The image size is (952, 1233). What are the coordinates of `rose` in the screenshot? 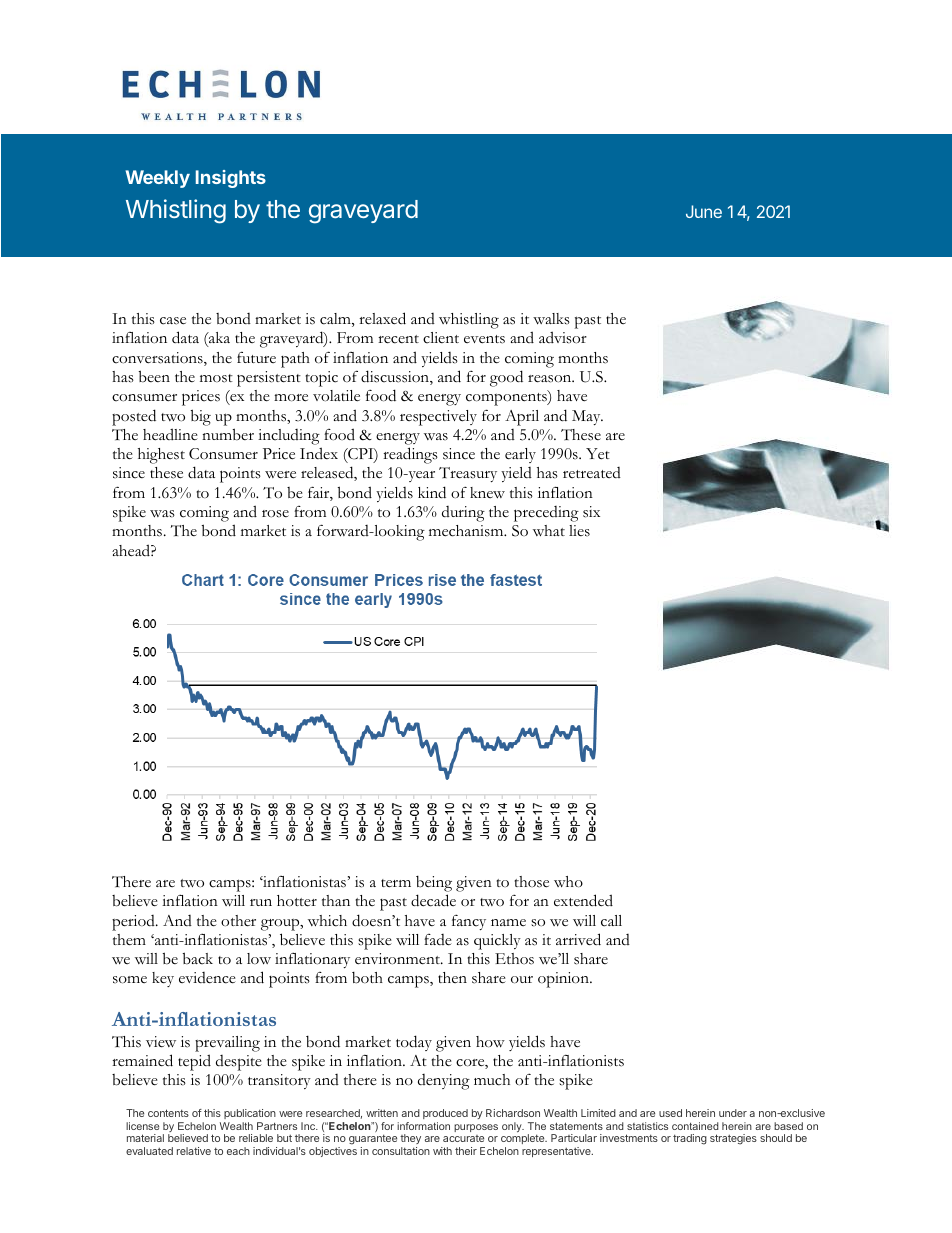 It's located at (275, 514).
